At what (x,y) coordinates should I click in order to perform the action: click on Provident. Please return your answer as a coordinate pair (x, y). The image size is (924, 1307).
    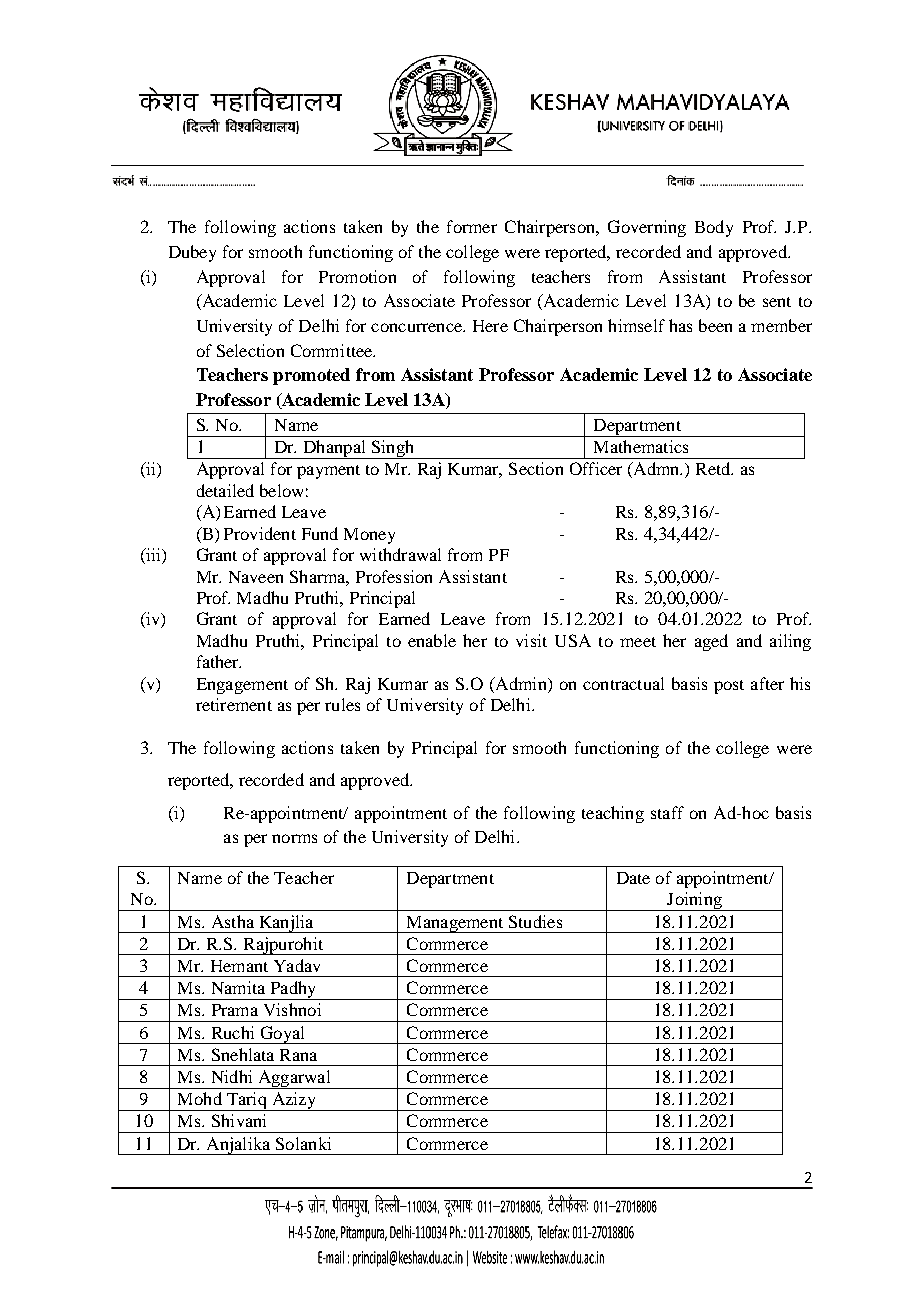
    Looking at the image, I should click on (260, 533).
